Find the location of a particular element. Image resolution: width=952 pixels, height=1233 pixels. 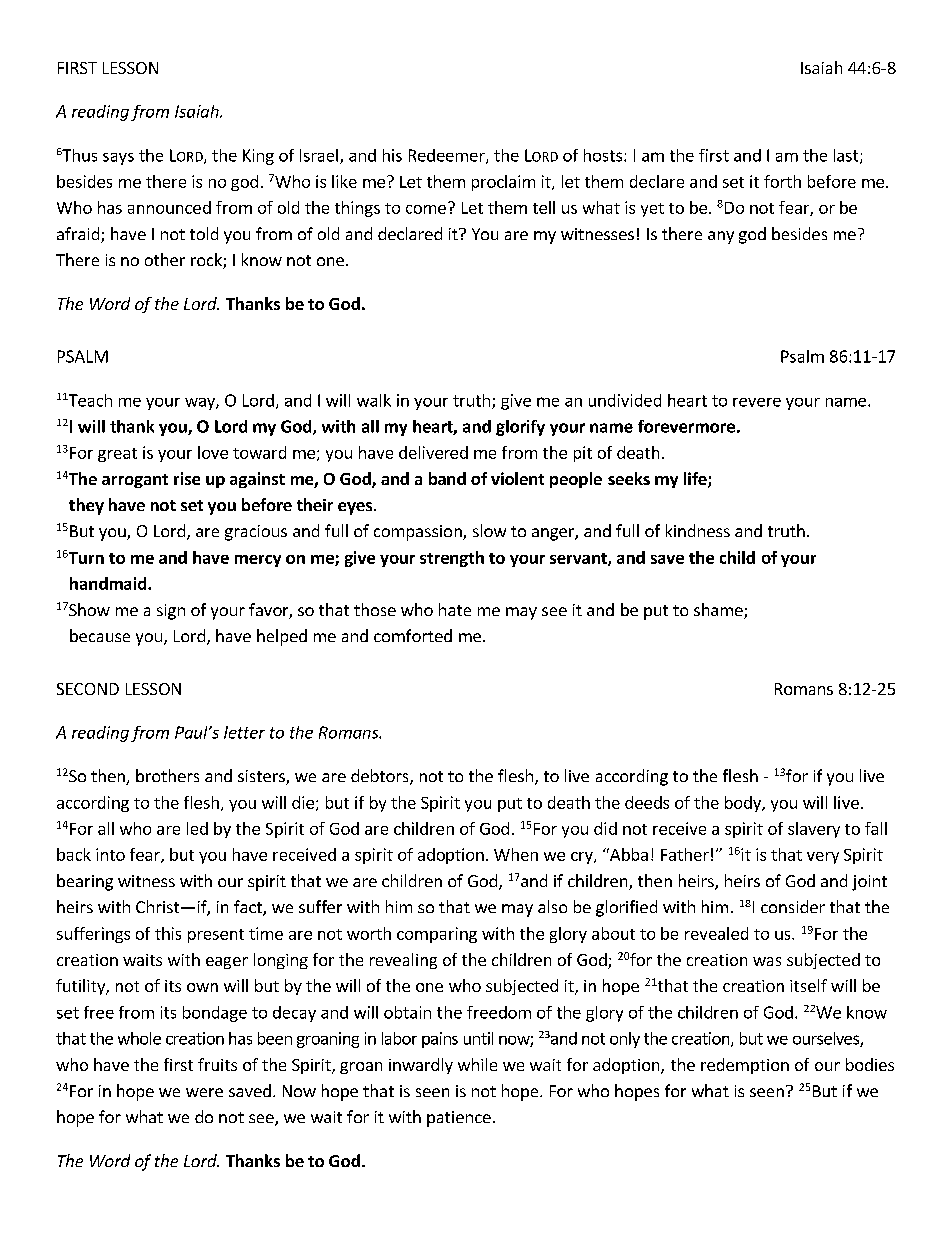

hate is located at coordinates (455, 609).
